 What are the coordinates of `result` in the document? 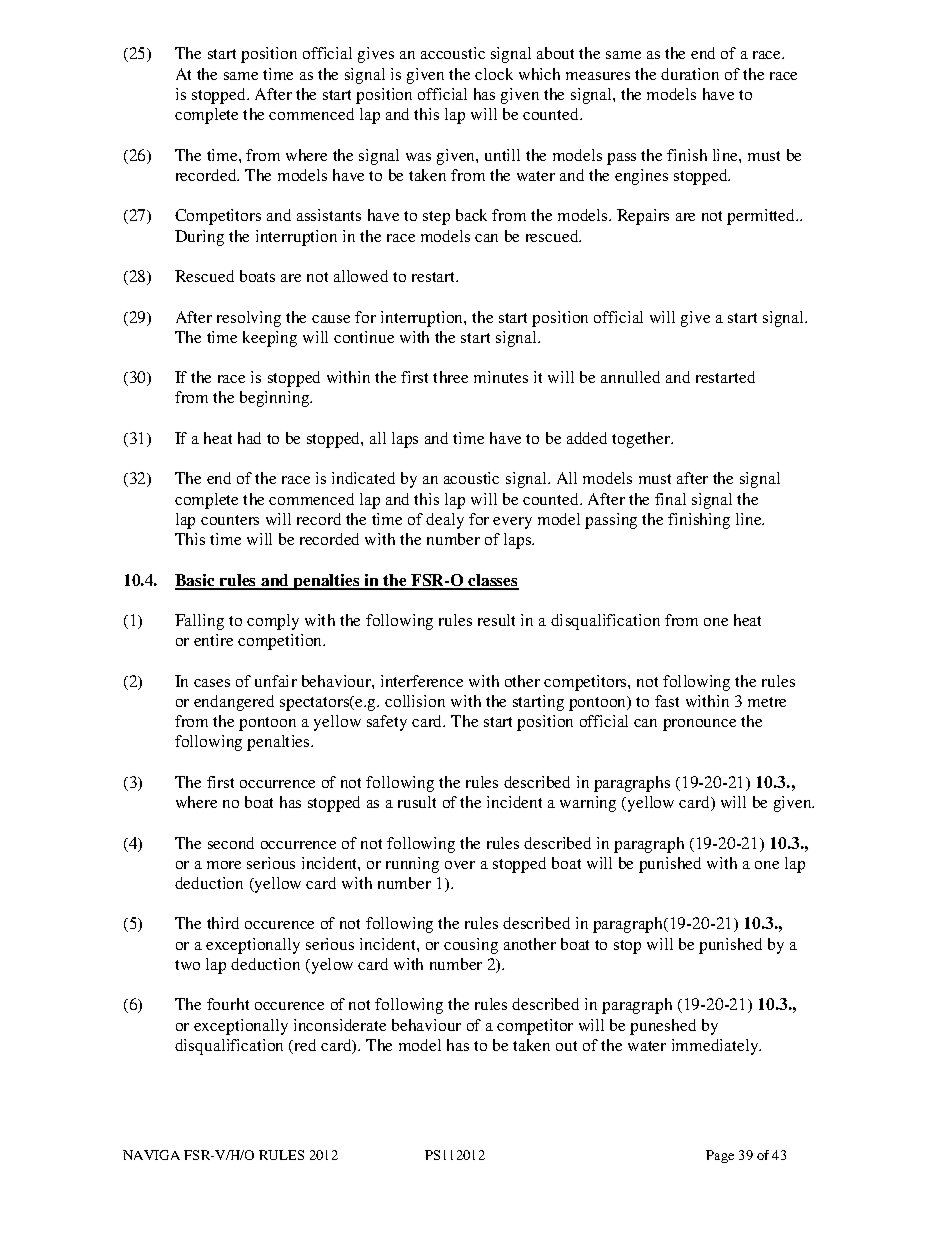 It's located at (496, 620).
